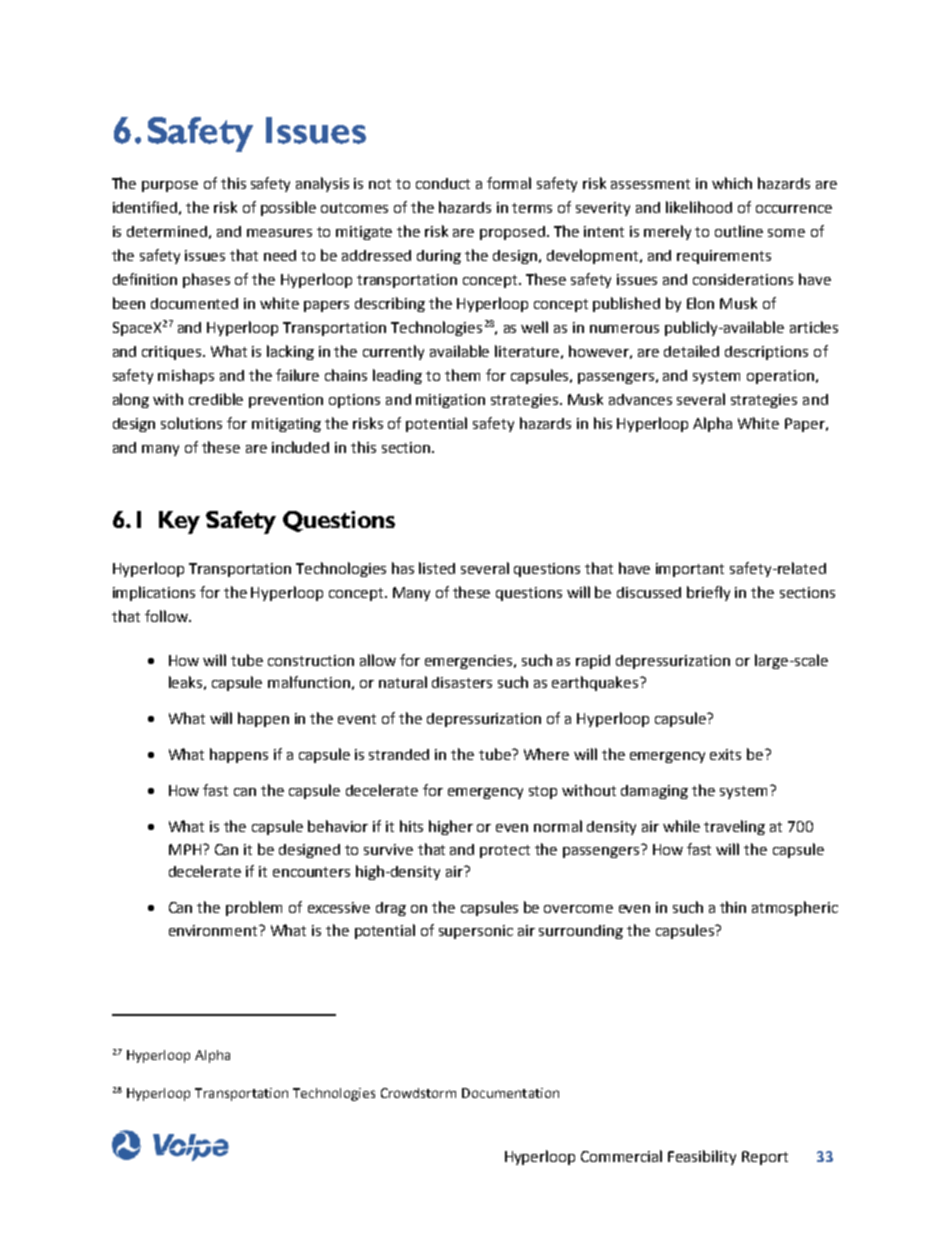 Image resolution: width=952 pixels, height=1233 pixels. Describe the element at coordinates (170, 186) in the document. I see `purpose` at that location.
